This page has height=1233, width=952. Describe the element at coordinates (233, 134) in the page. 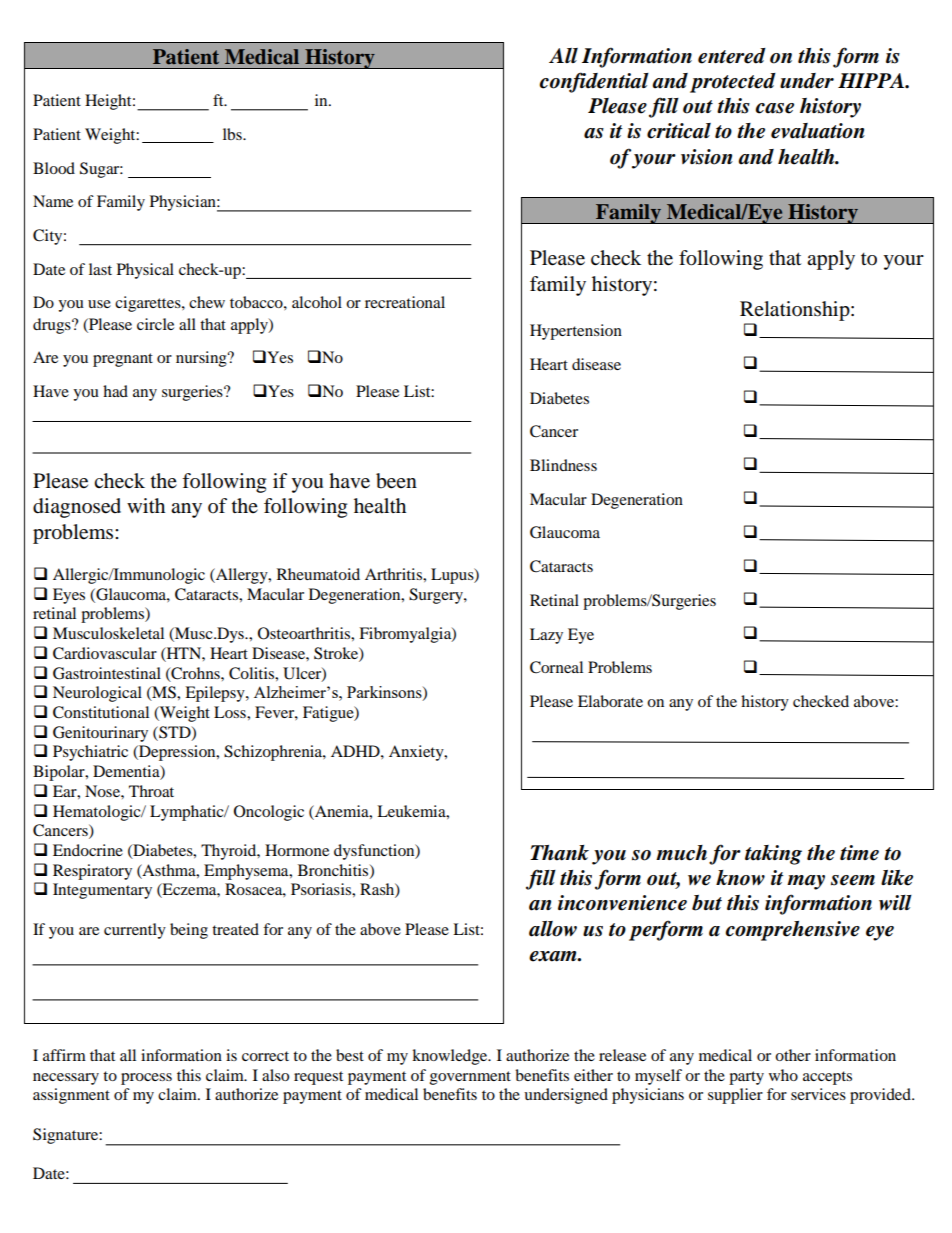

I see `lbs` at that location.
